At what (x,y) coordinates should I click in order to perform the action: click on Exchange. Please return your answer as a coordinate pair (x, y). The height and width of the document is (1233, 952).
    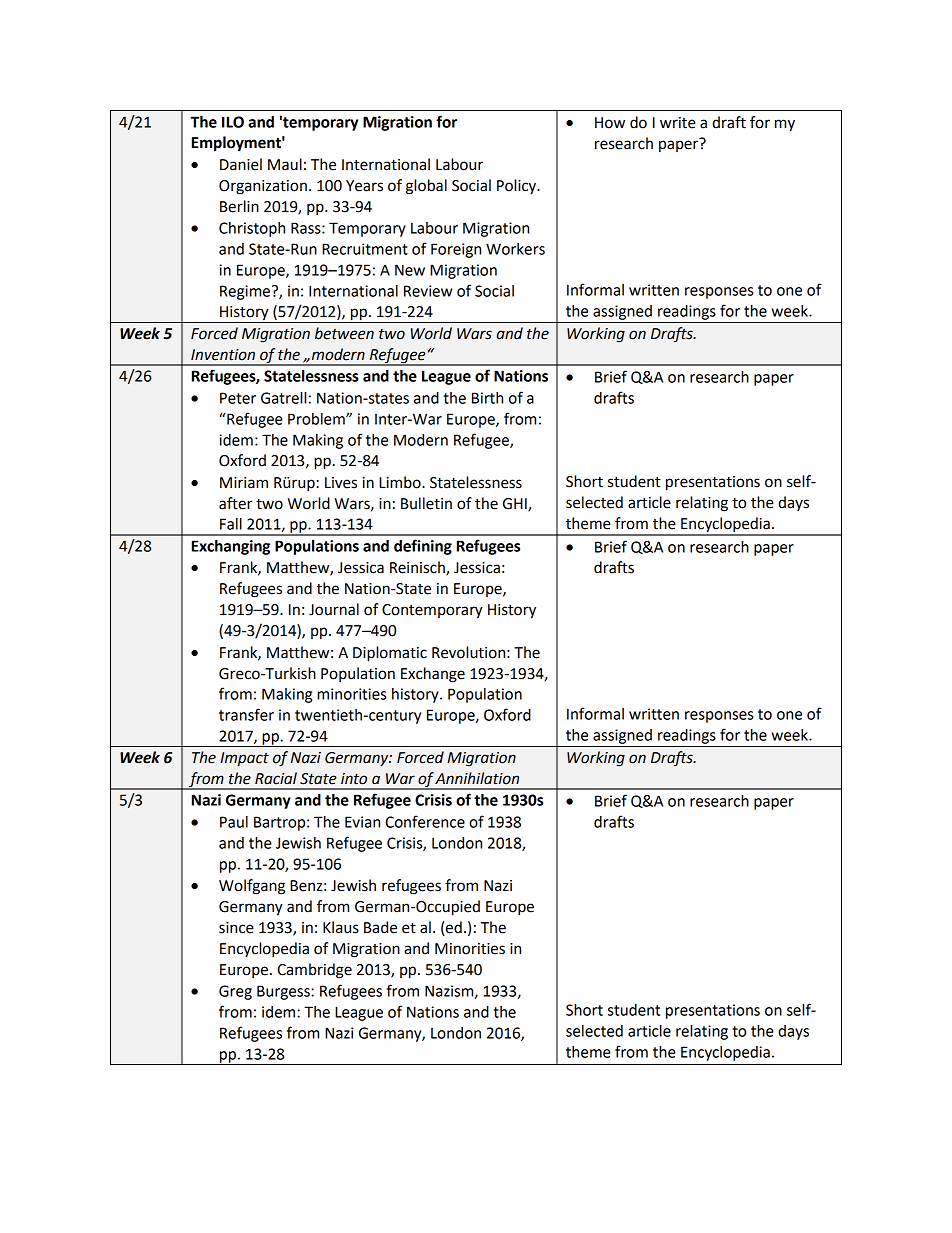
    Looking at the image, I should click on (433, 675).
